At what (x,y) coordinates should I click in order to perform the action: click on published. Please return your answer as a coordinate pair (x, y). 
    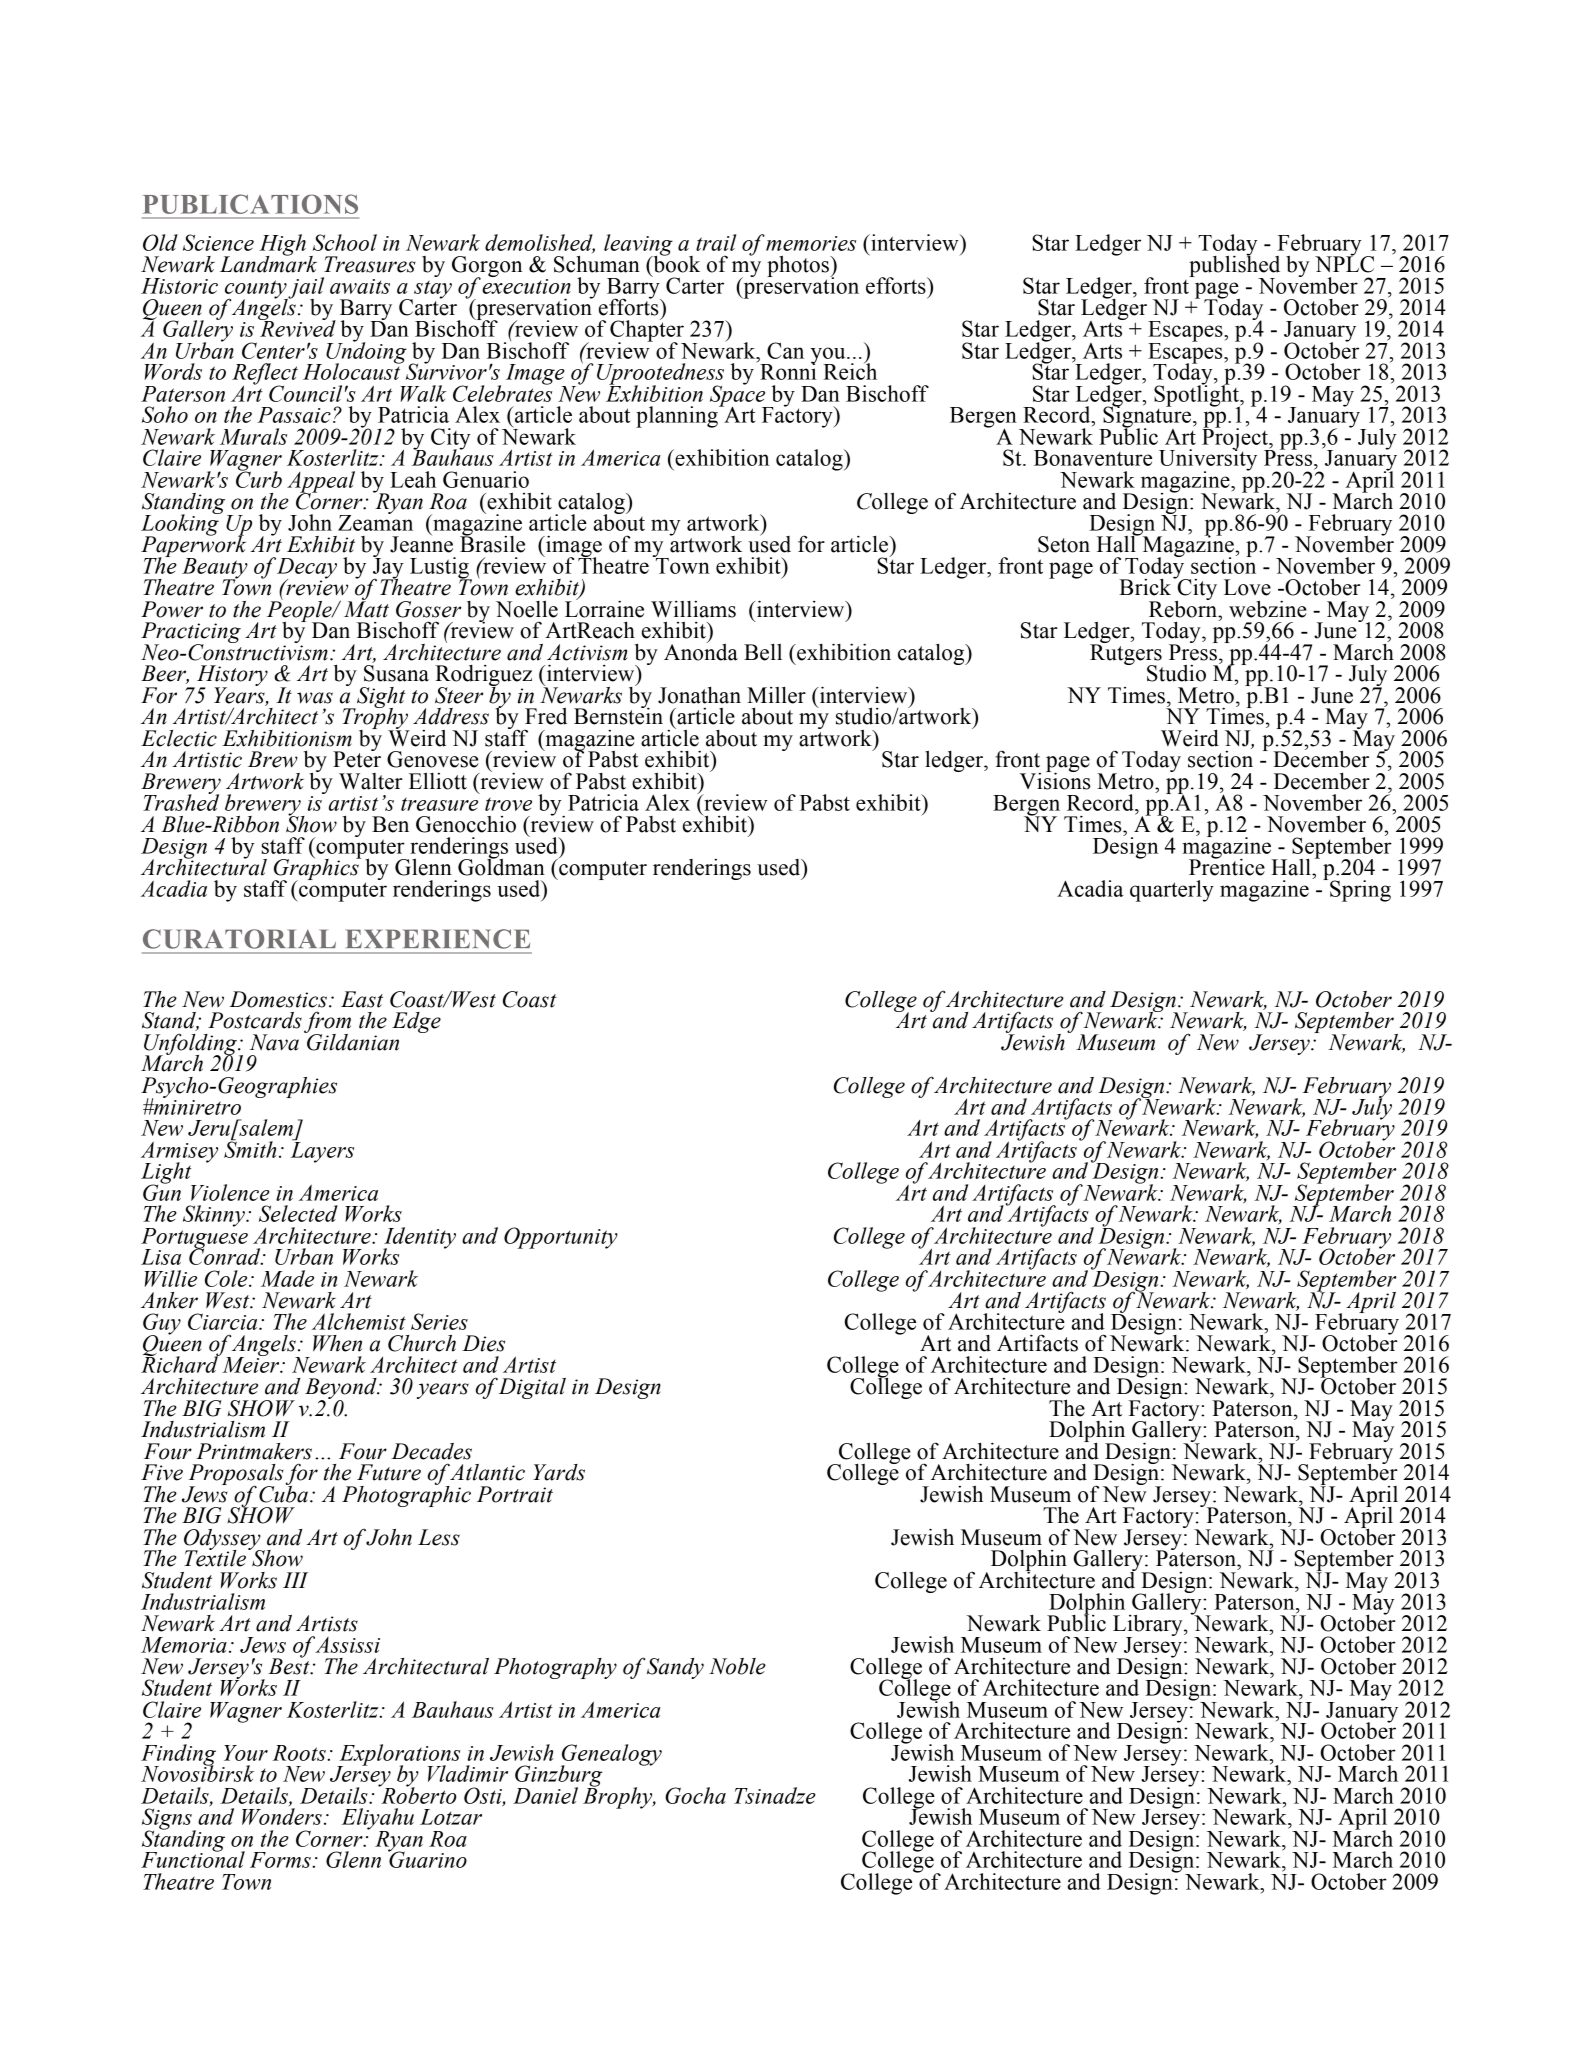
    Looking at the image, I should click on (1234, 267).
